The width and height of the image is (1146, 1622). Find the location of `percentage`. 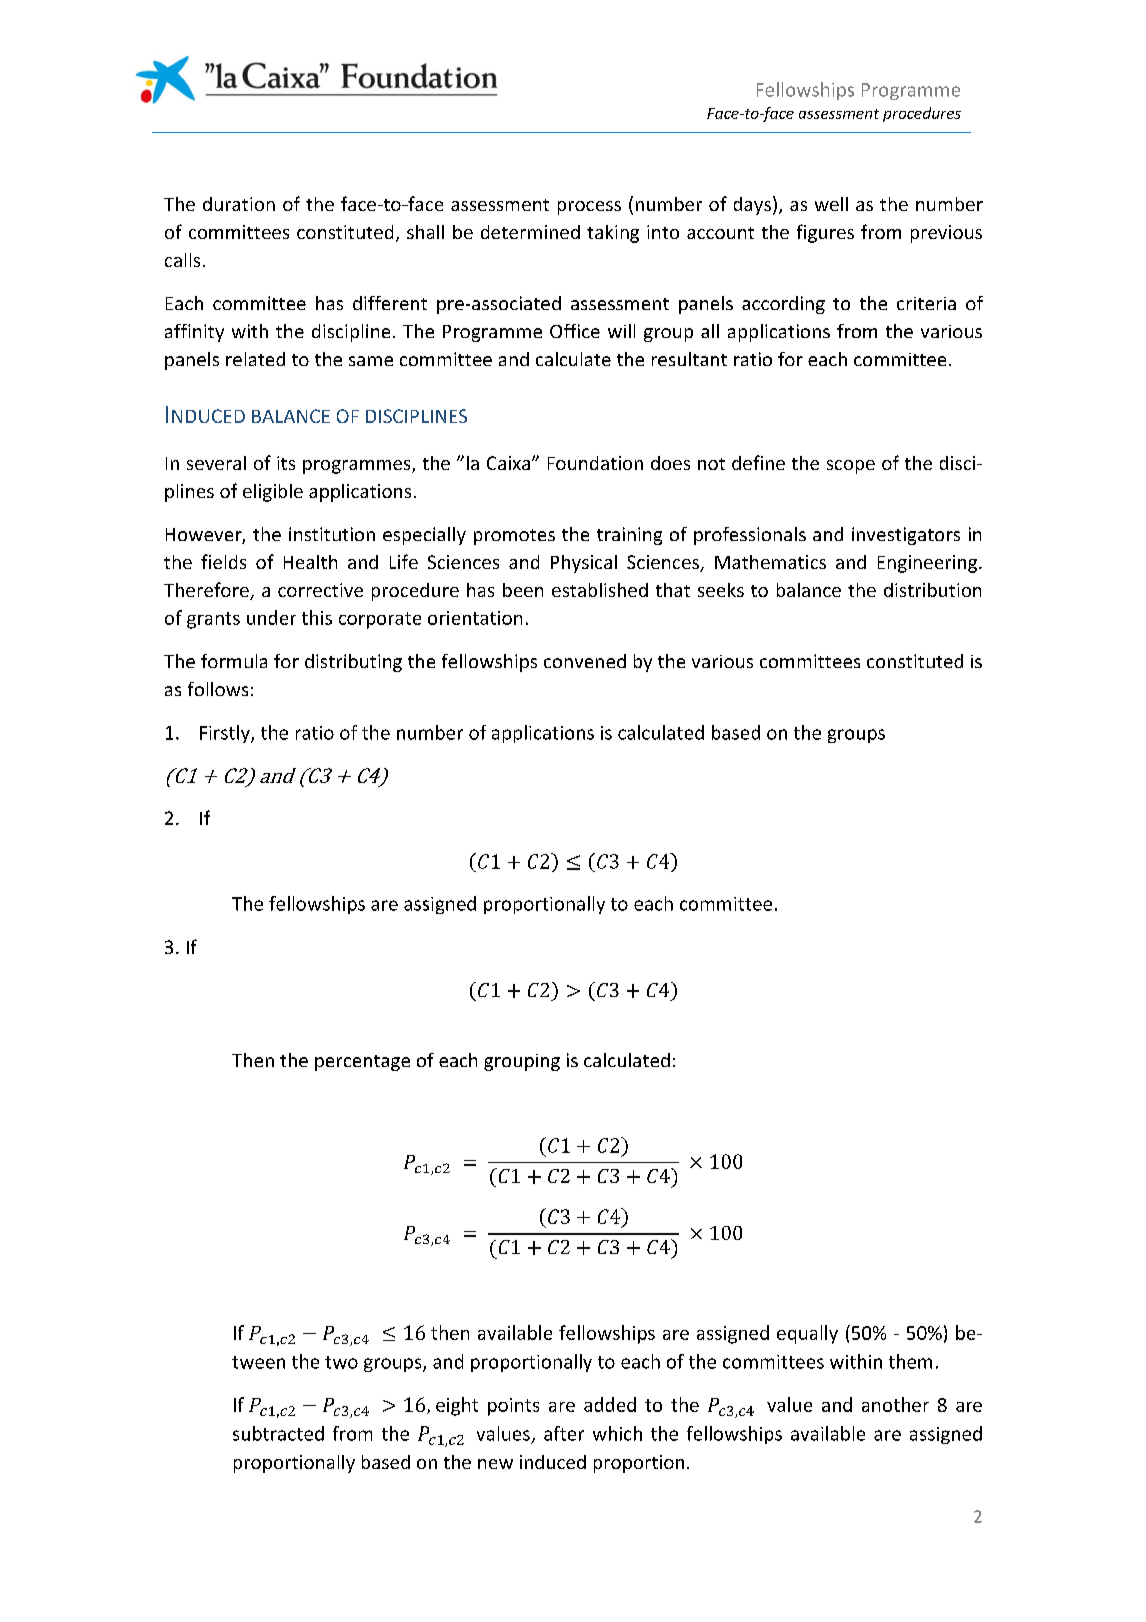

percentage is located at coordinates (362, 1063).
